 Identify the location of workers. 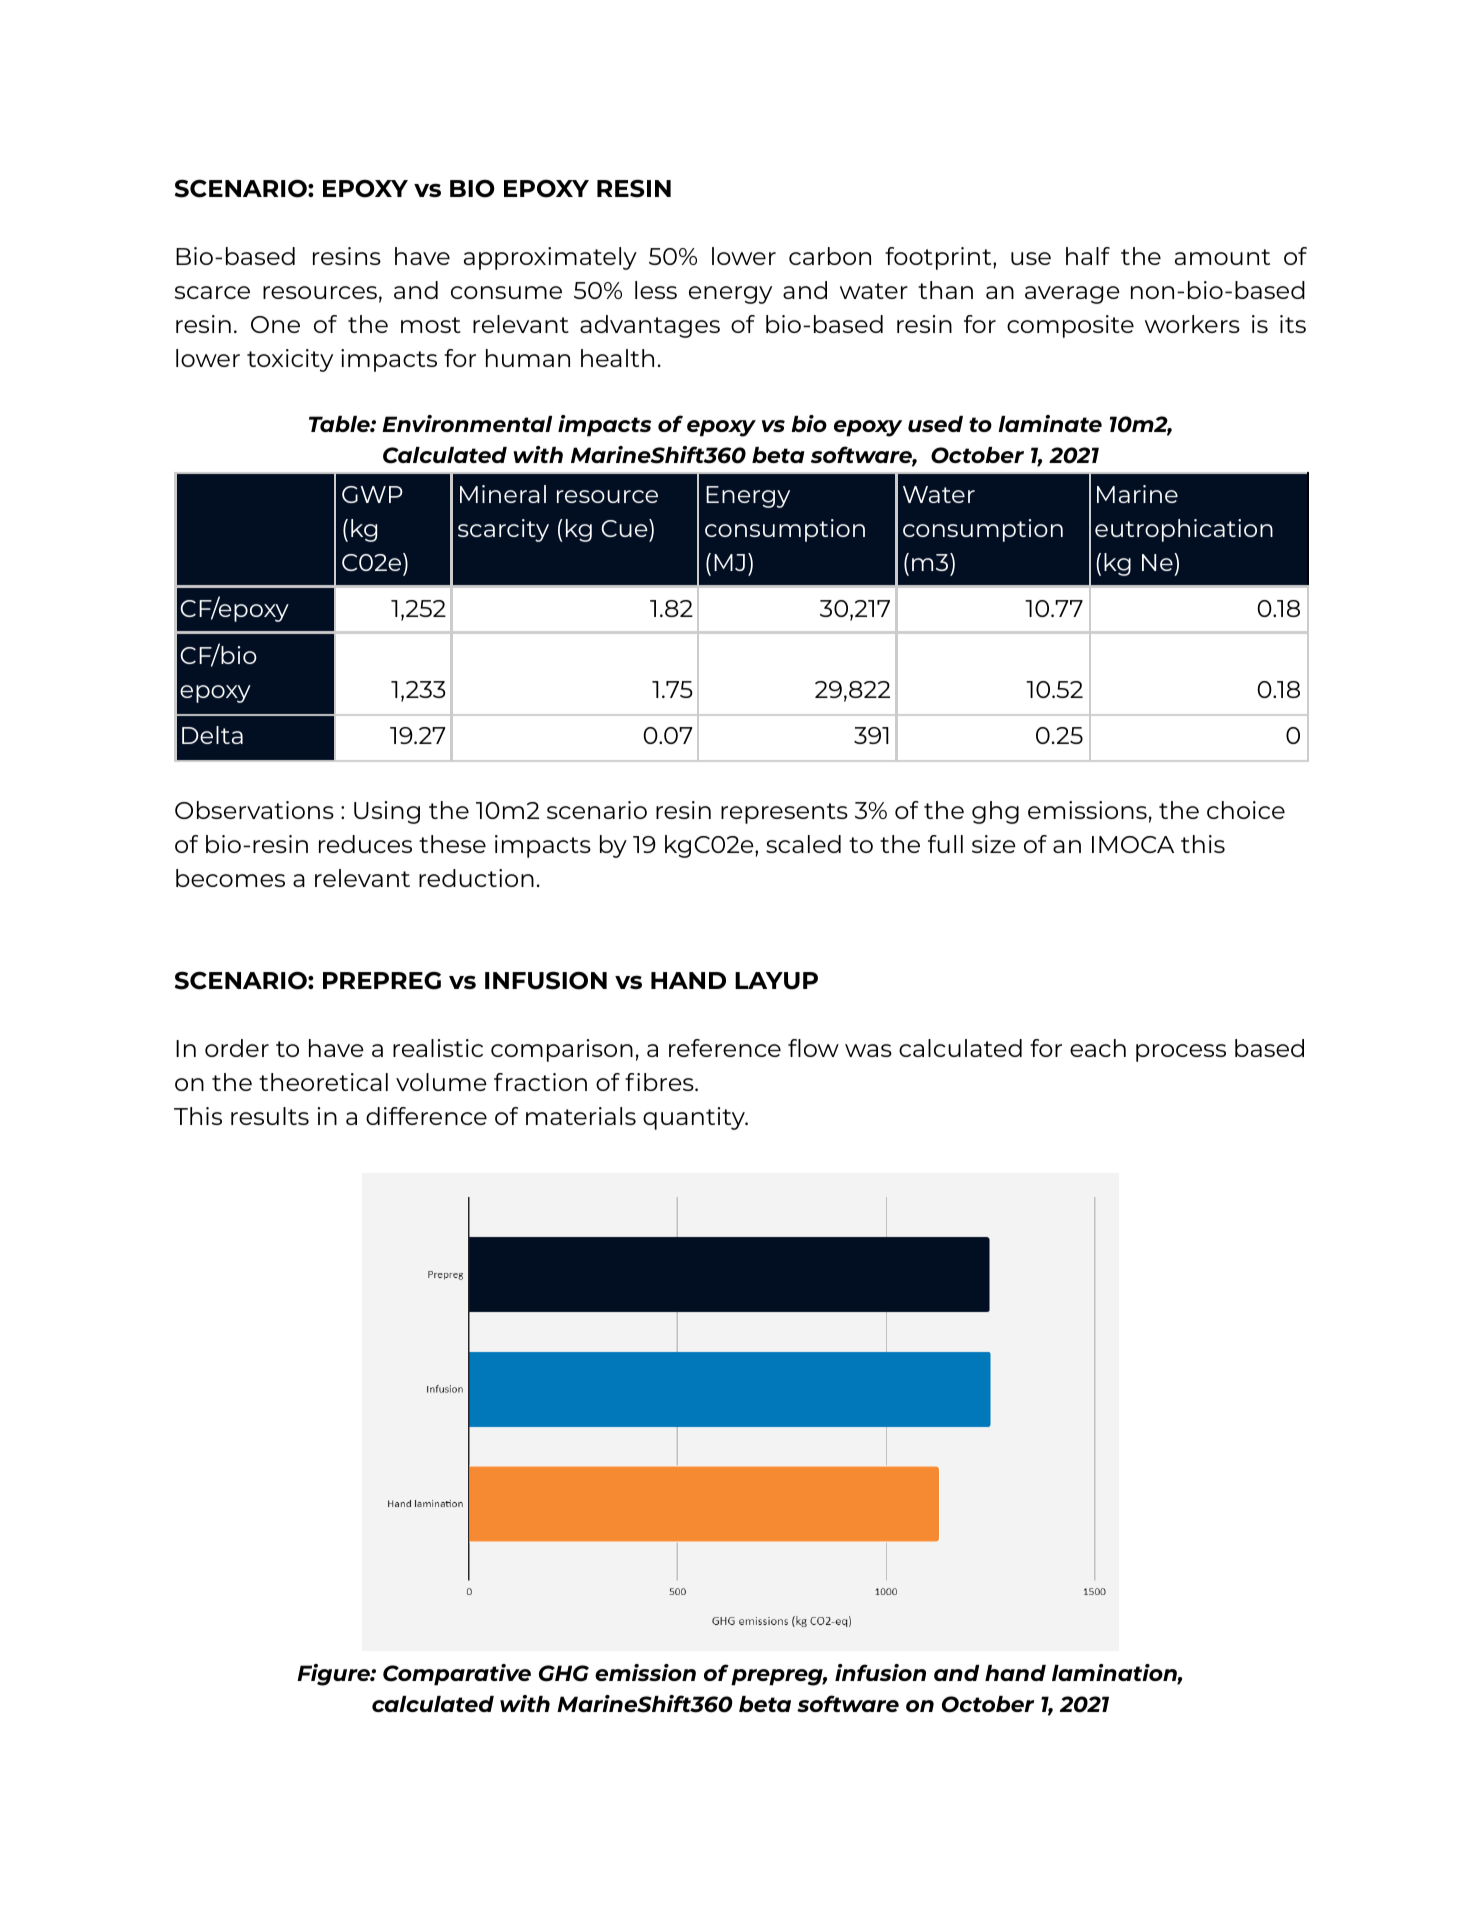
(1192, 324).
